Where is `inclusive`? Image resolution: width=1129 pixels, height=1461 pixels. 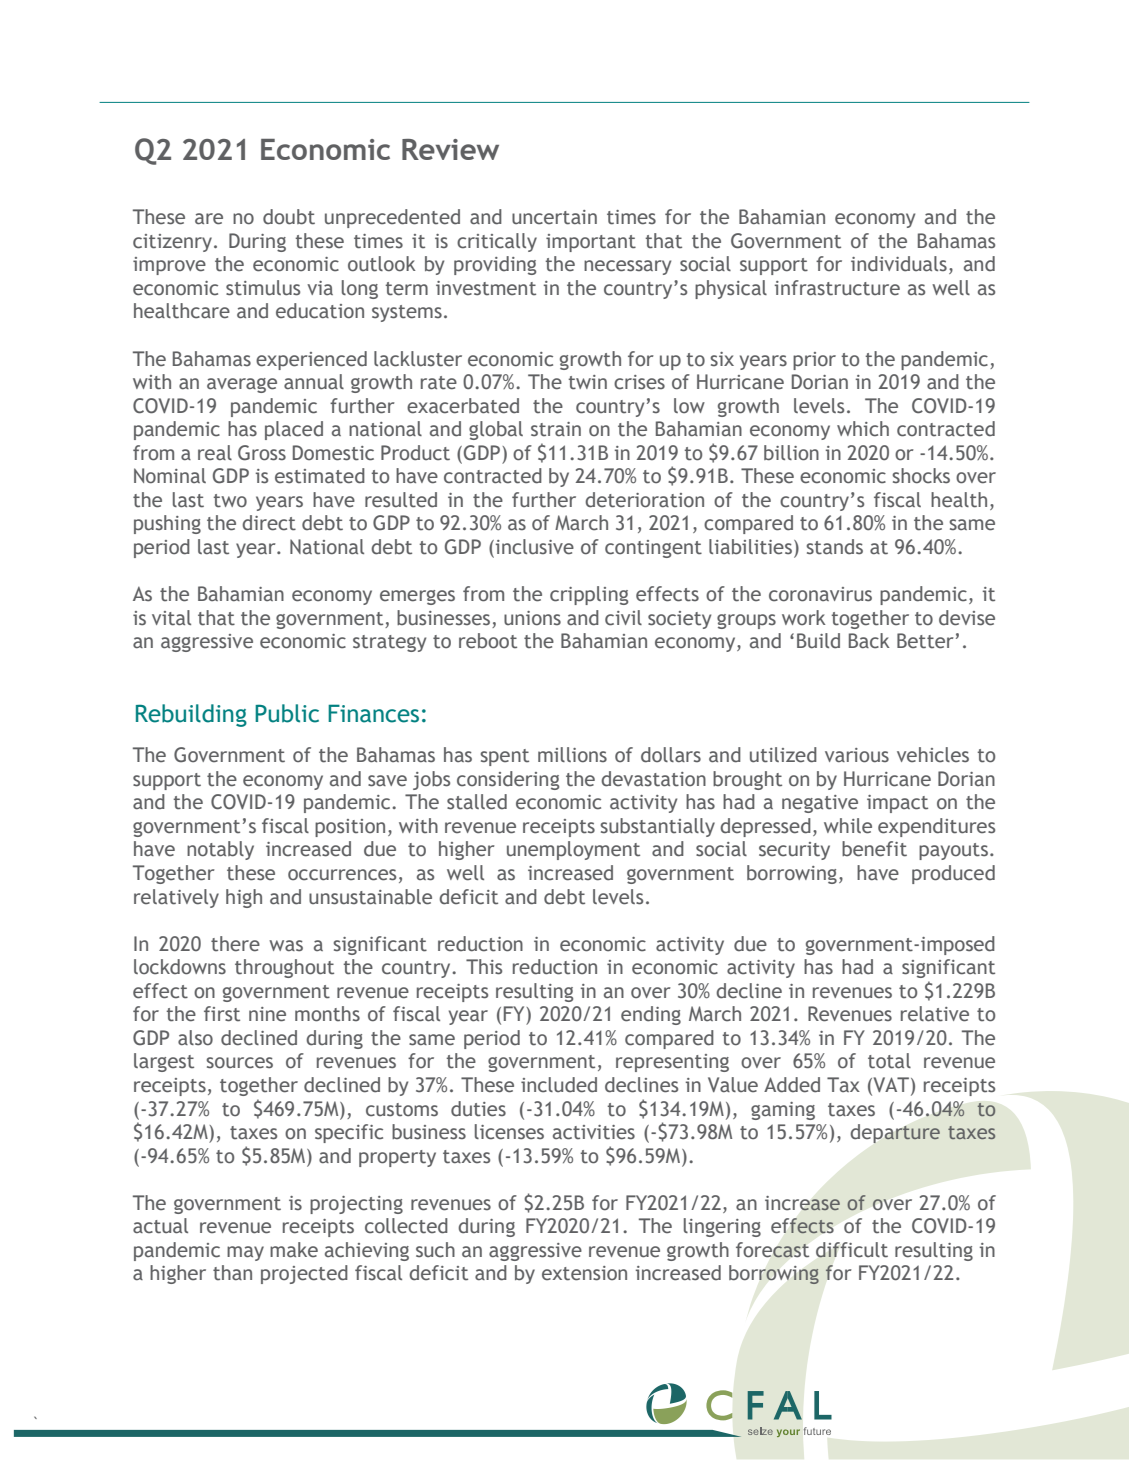
inclusive is located at coordinates (533, 548).
